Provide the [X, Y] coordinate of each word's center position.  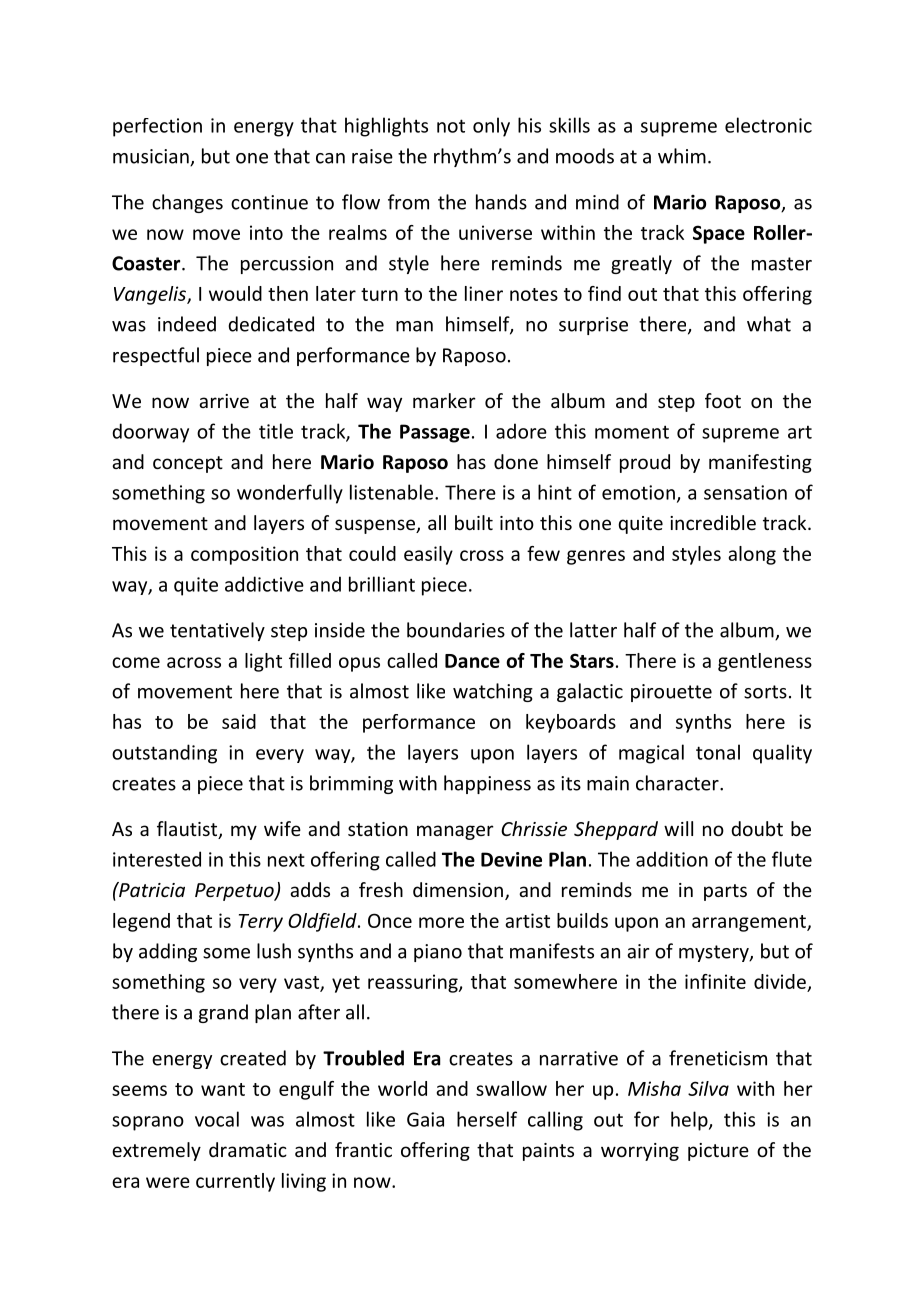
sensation [745, 492]
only [491, 127]
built [474, 522]
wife [282, 828]
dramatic [248, 1149]
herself [487, 1119]
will [678, 828]
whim [682, 156]
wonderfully [290, 494]
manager [455, 832]
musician [152, 157]
